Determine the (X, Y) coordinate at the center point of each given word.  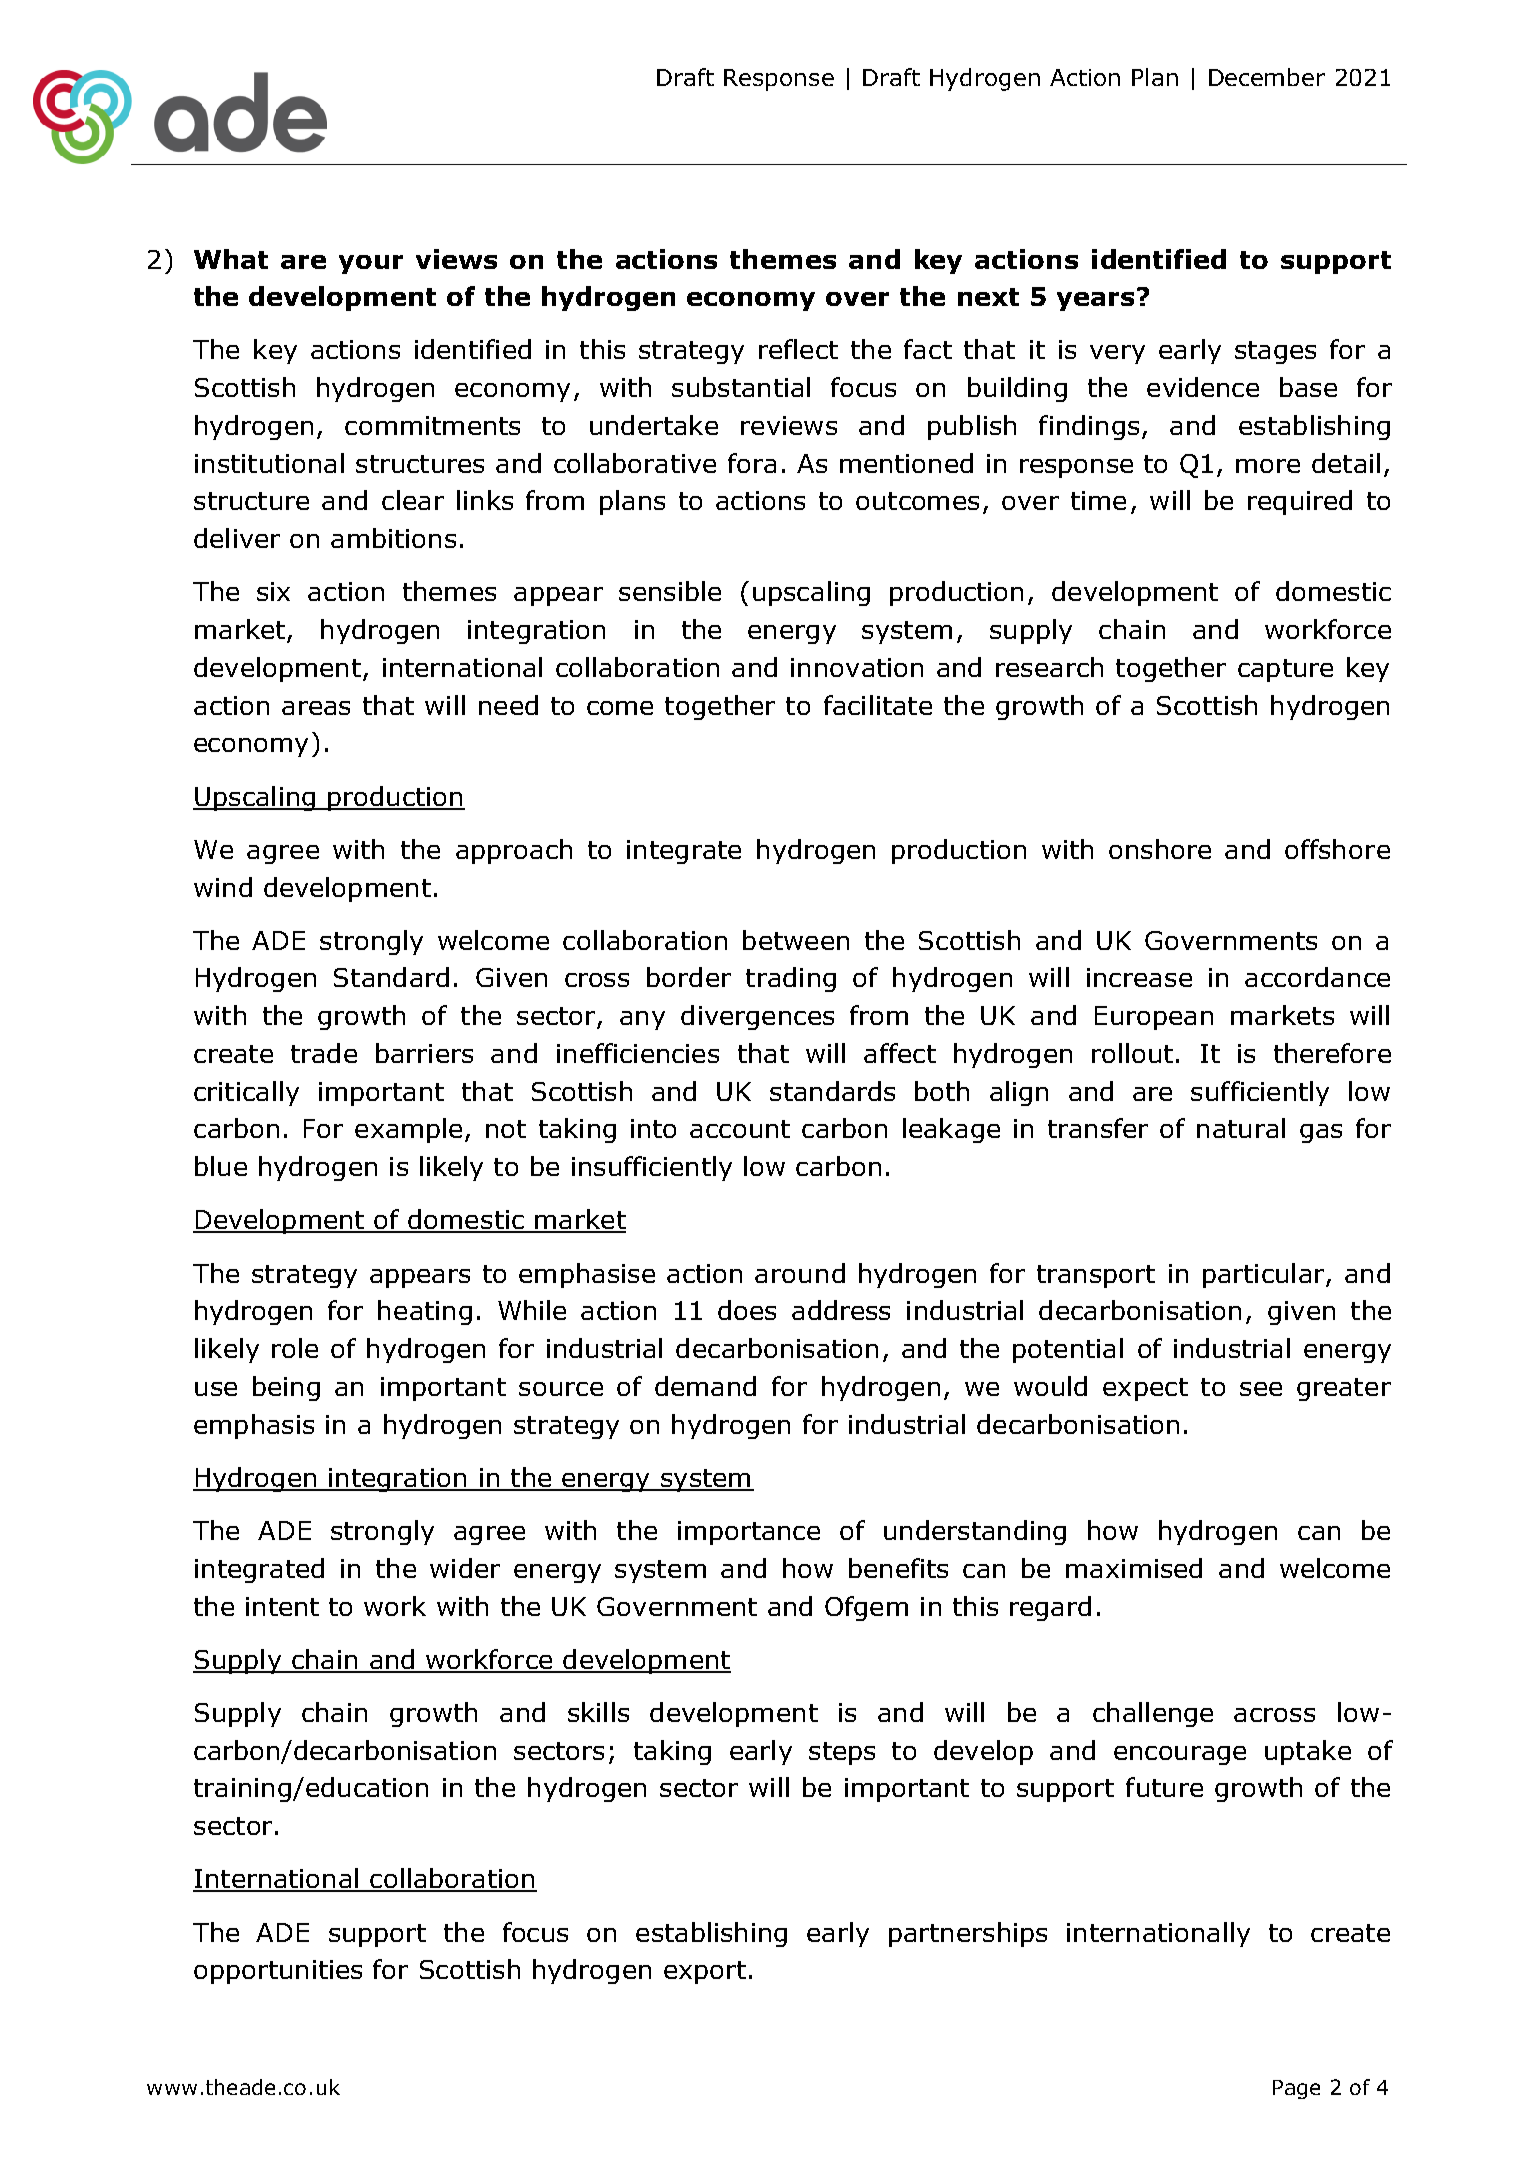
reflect (798, 349)
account (740, 1129)
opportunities (278, 1972)
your (371, 264)
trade (324, 1053)
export (705, 1972)
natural (1241, 1128)
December (1267, 77)
